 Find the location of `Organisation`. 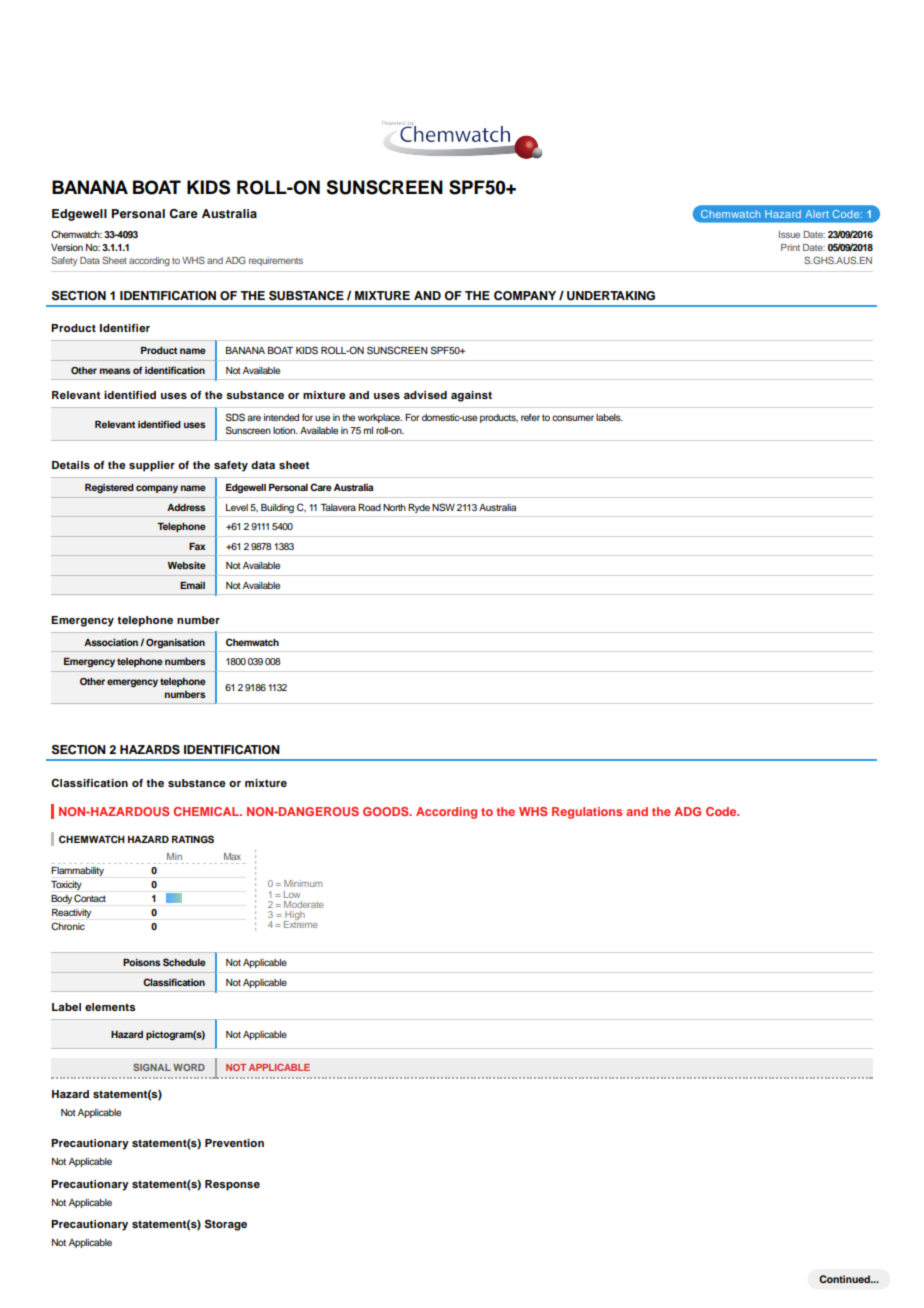

Organisation is located at coordinates (175, 643).
